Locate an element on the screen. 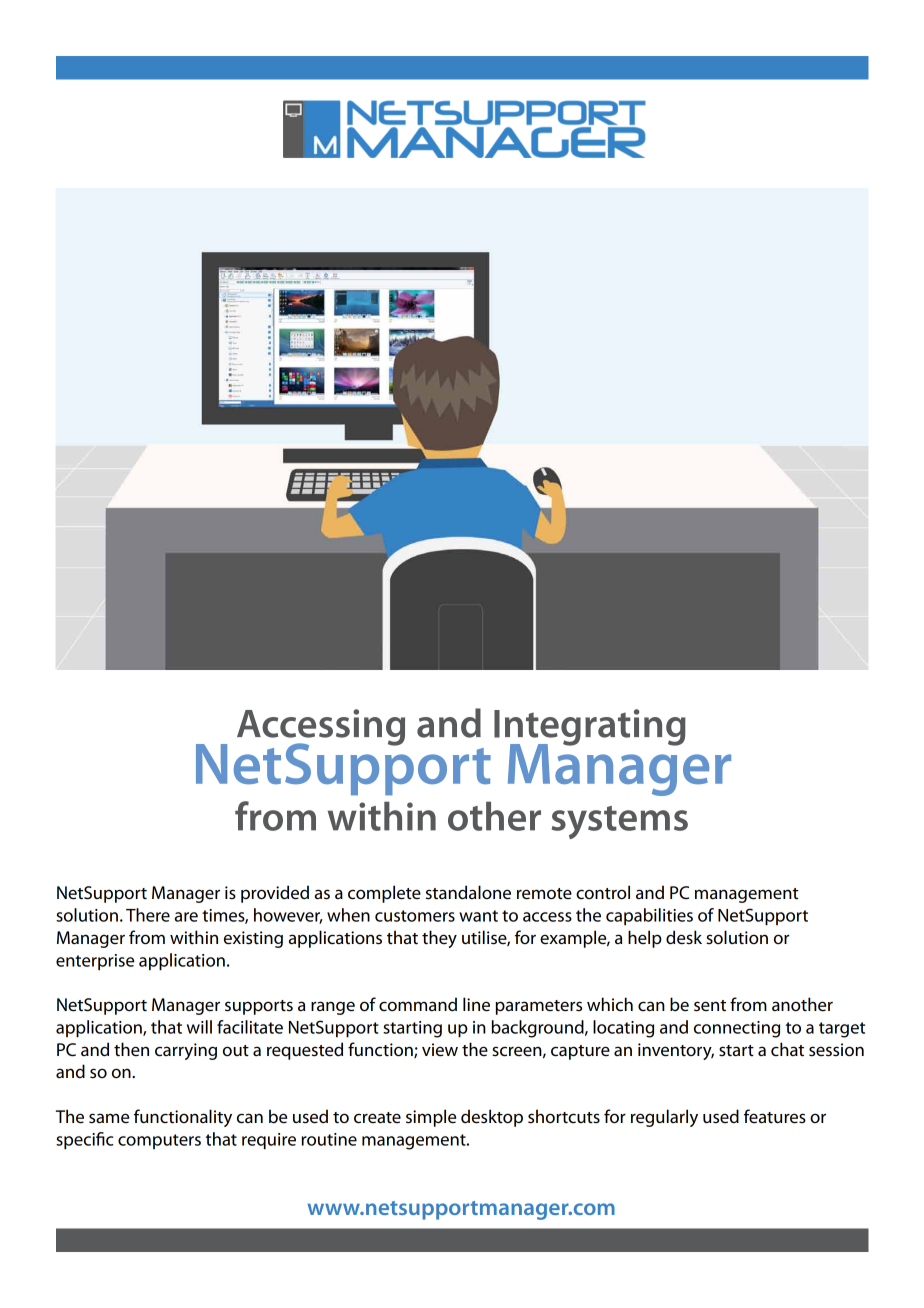  are is located at coordinates (186, 917).
